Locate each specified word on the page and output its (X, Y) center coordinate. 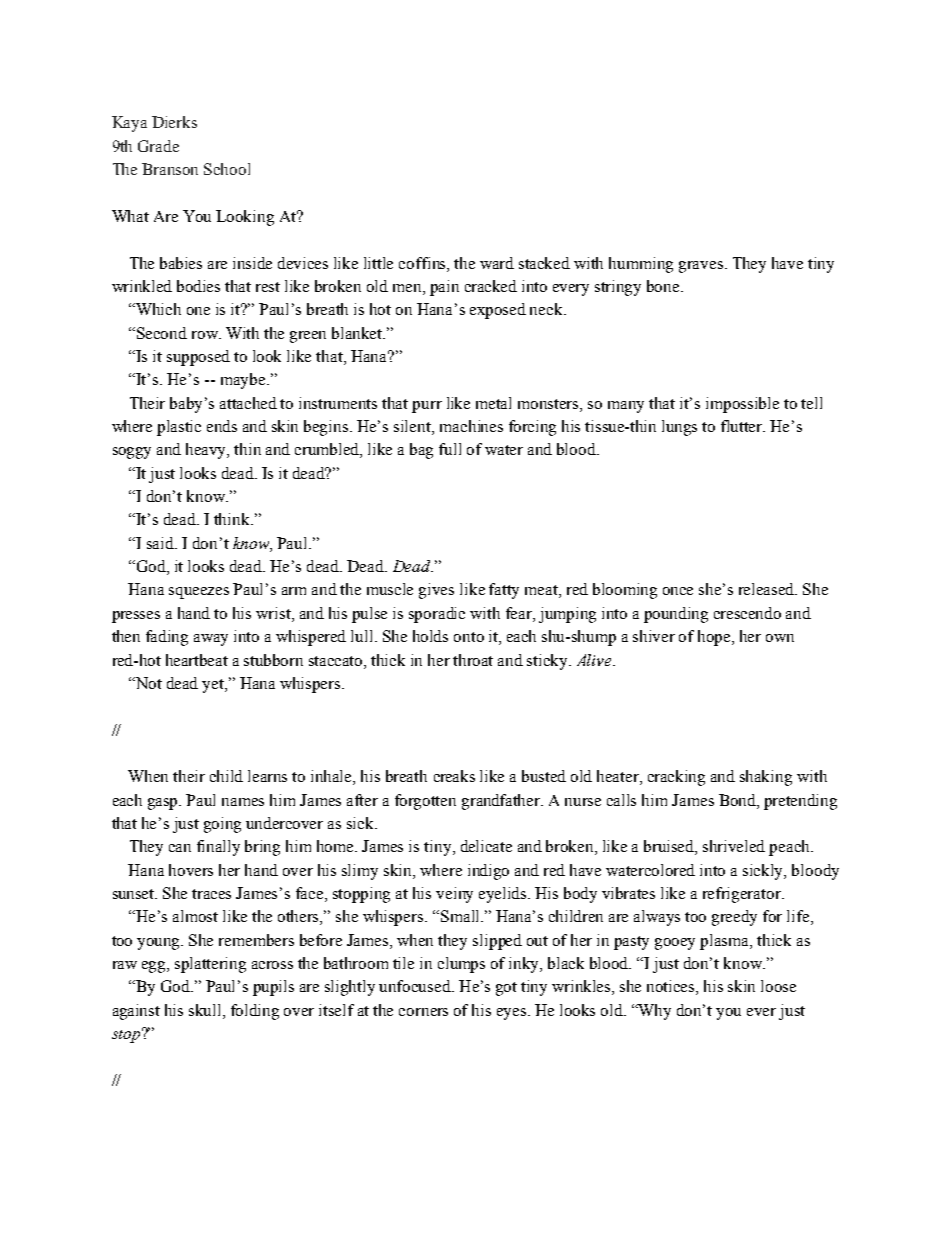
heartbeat (197, 660)
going (222, 825)
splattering (210, 965)
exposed (498, 311)
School (227, 169)
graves (701, 267)
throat (473, 660)
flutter (743, 426)
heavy (207, 451)
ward (497, 263)
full (450, 449)
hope (715, 638)
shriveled (734, 846)
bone (664, 286)
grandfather (502, 802)
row (206, 335)
